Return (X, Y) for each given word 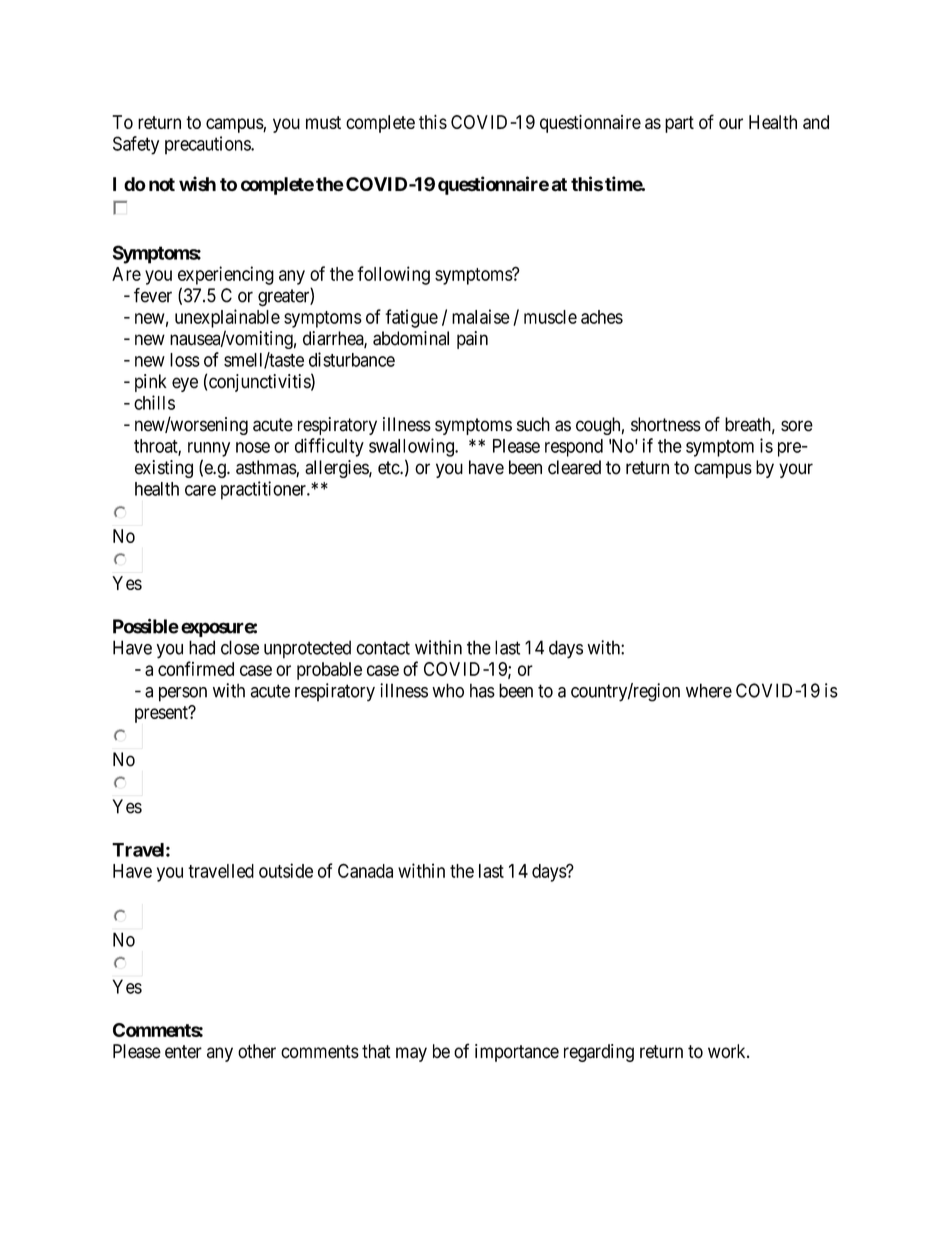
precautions (208, 145)
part (679, 124)
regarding (599, 1053)
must (323, 122)
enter (183, 1052)
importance (517, 1053)
